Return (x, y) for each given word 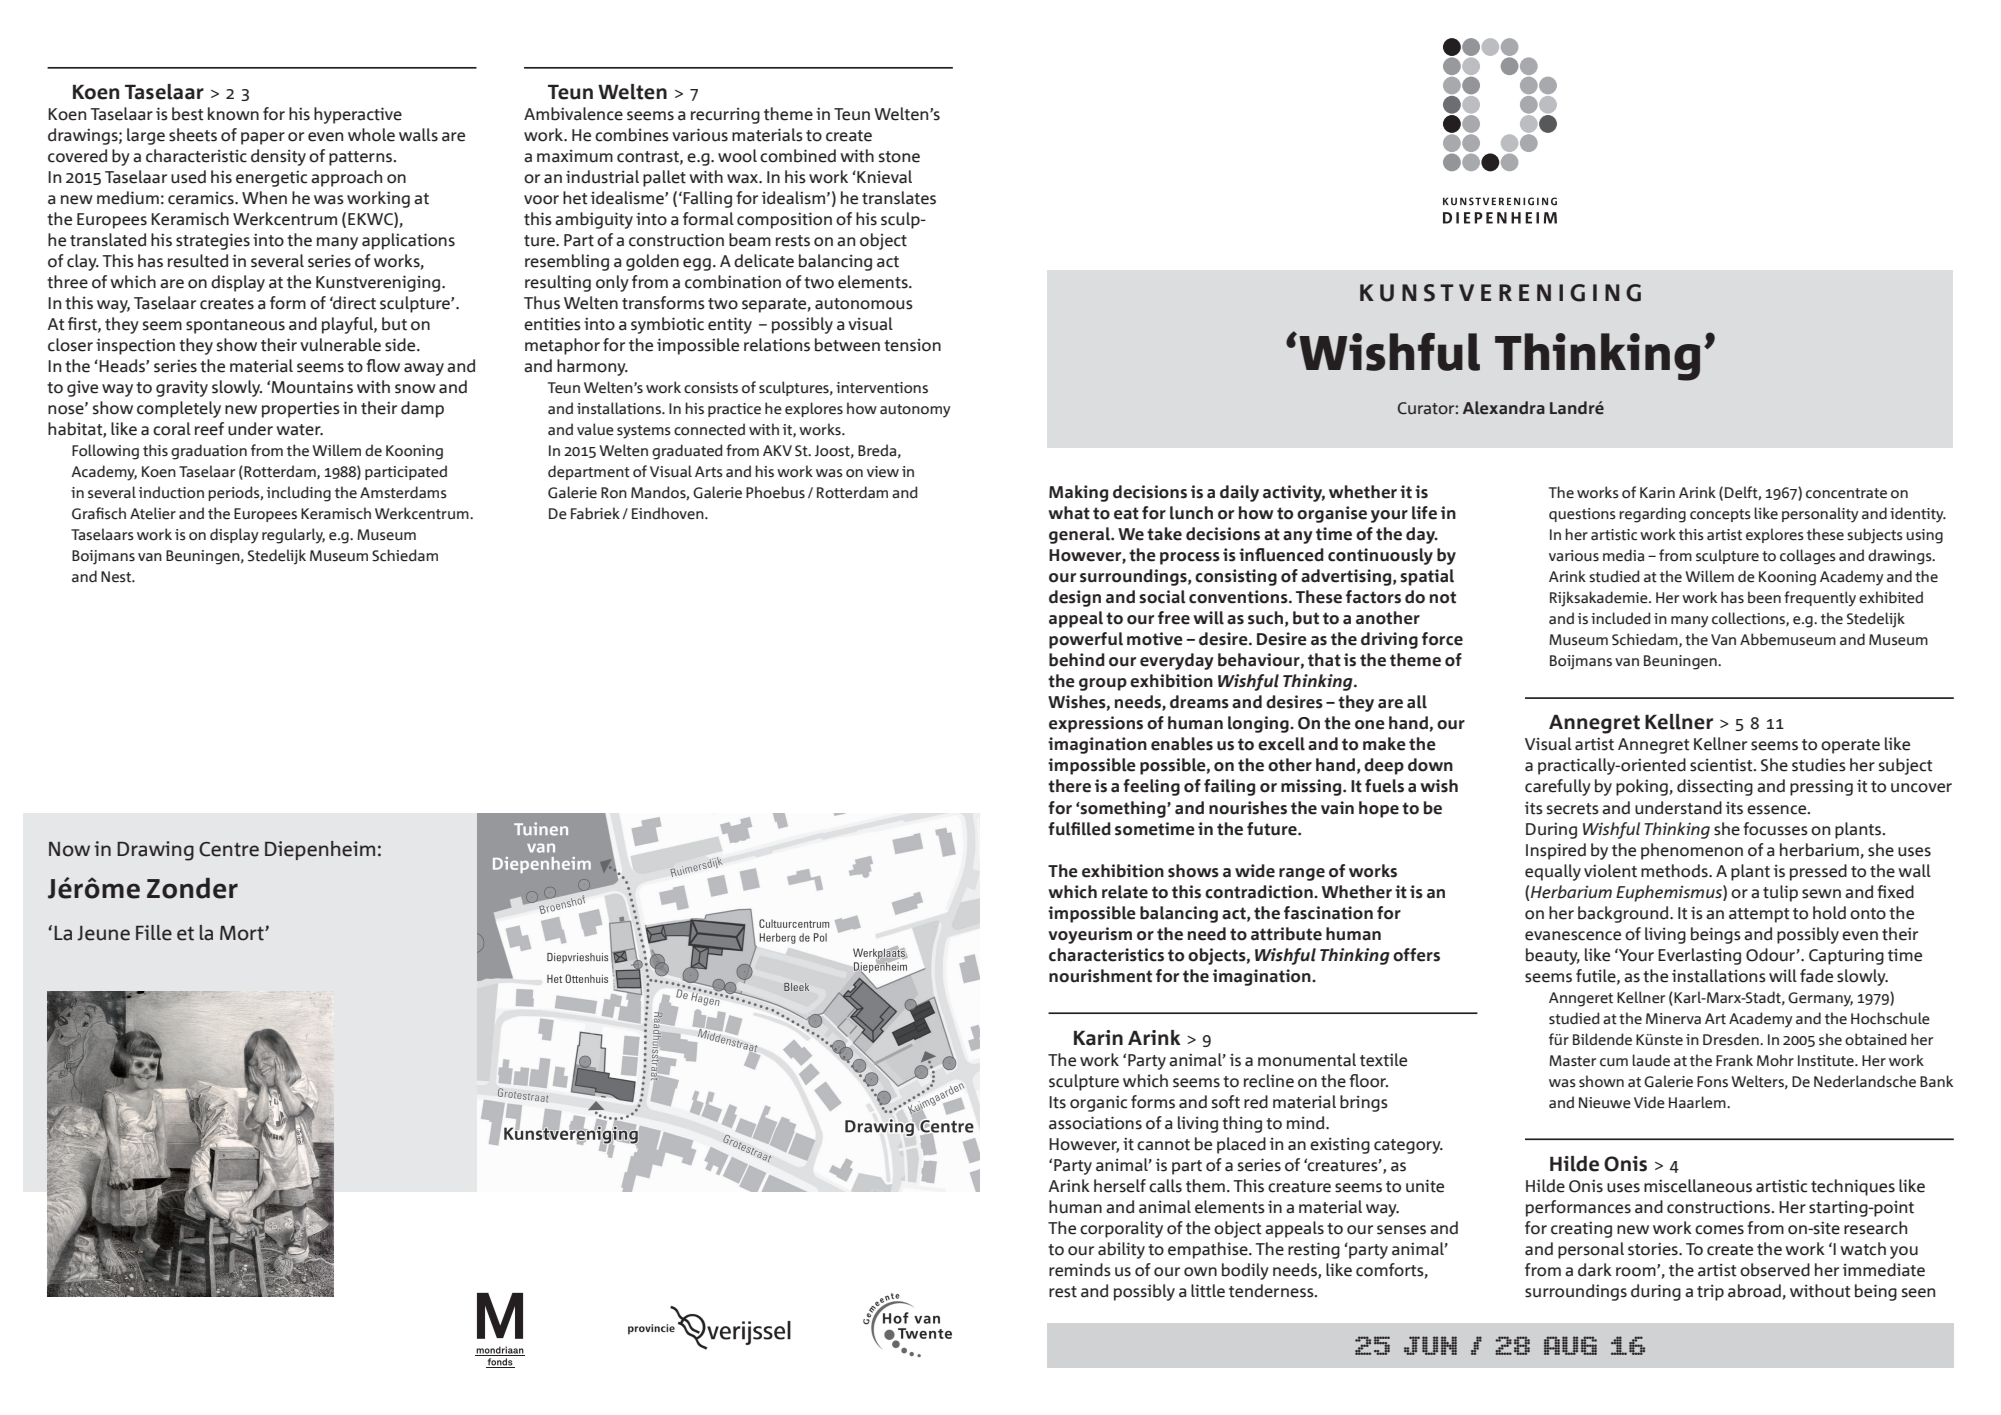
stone (899, 157)
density (278, 157)
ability (1121, 1250)
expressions (1096, 724)
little (1208, 1291)
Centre (229, 849)
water (299, 430)
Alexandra (1504, 408)
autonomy (915, 411)
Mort (243, 933)
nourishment (1100, 976)
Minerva (1673, 1019)
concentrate (1846, 493)
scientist (1722, 765)
